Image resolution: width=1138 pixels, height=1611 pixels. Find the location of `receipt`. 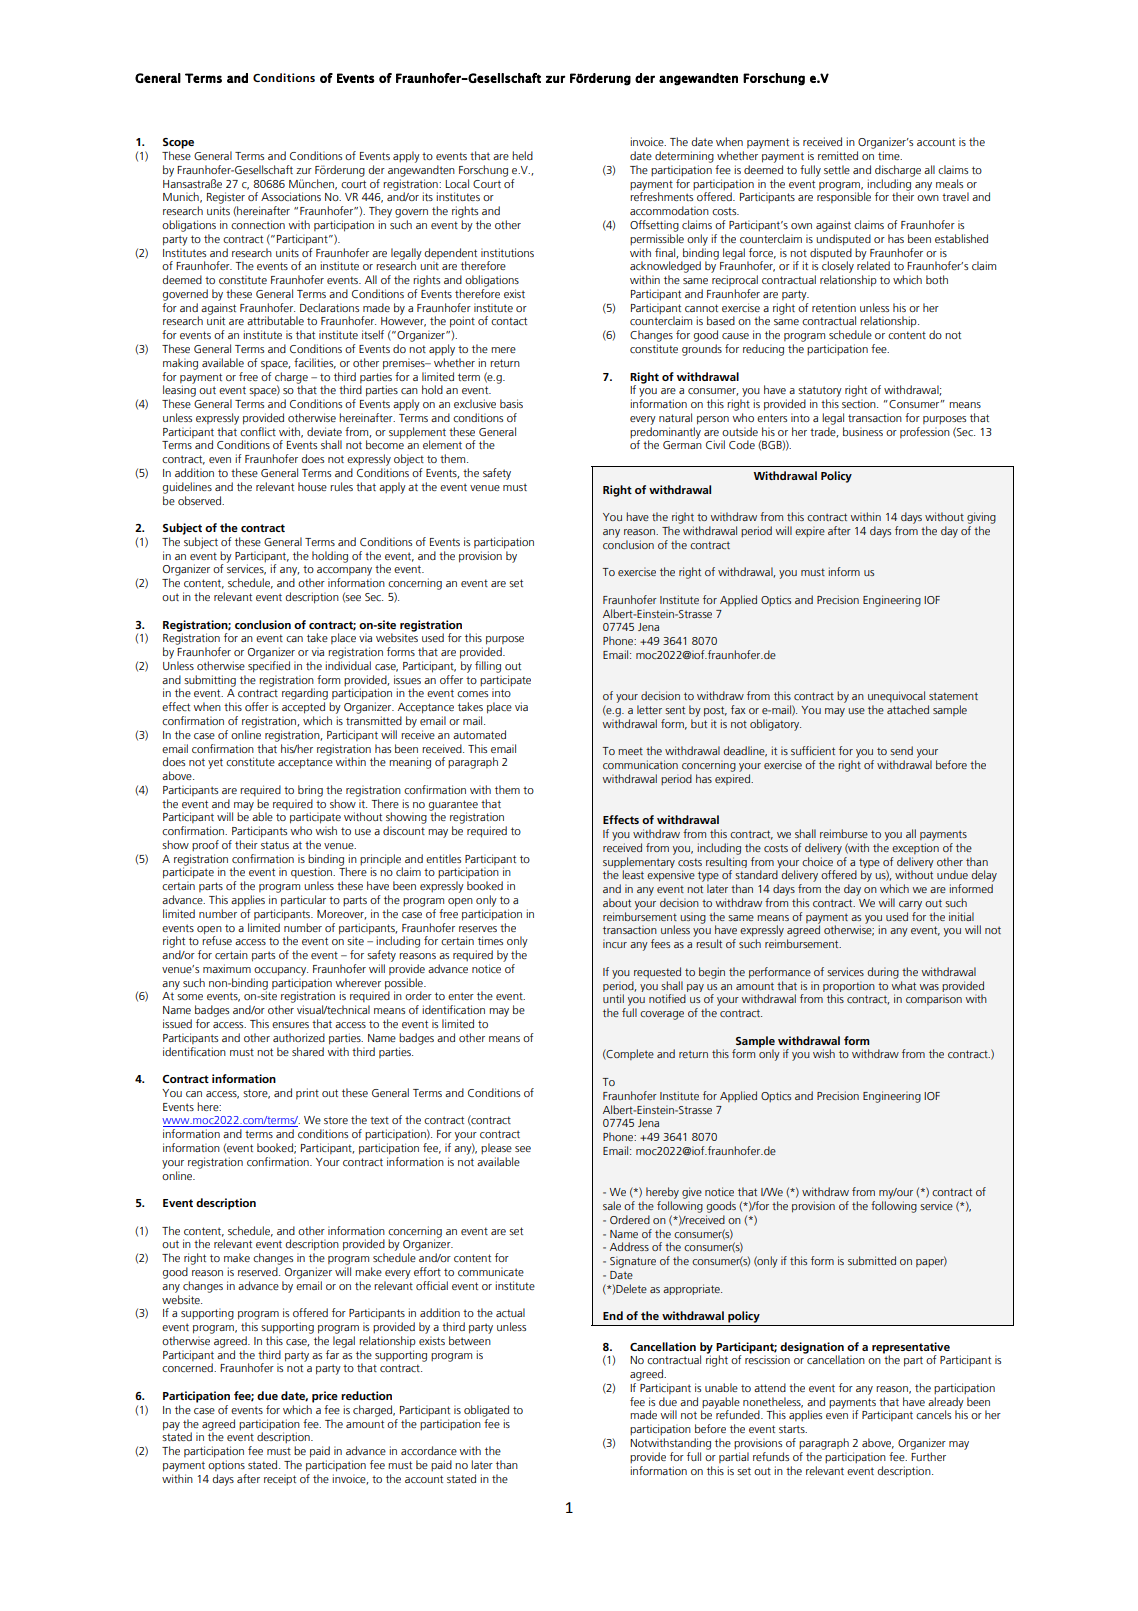

receipt is located at coordinates (280, 1479).
